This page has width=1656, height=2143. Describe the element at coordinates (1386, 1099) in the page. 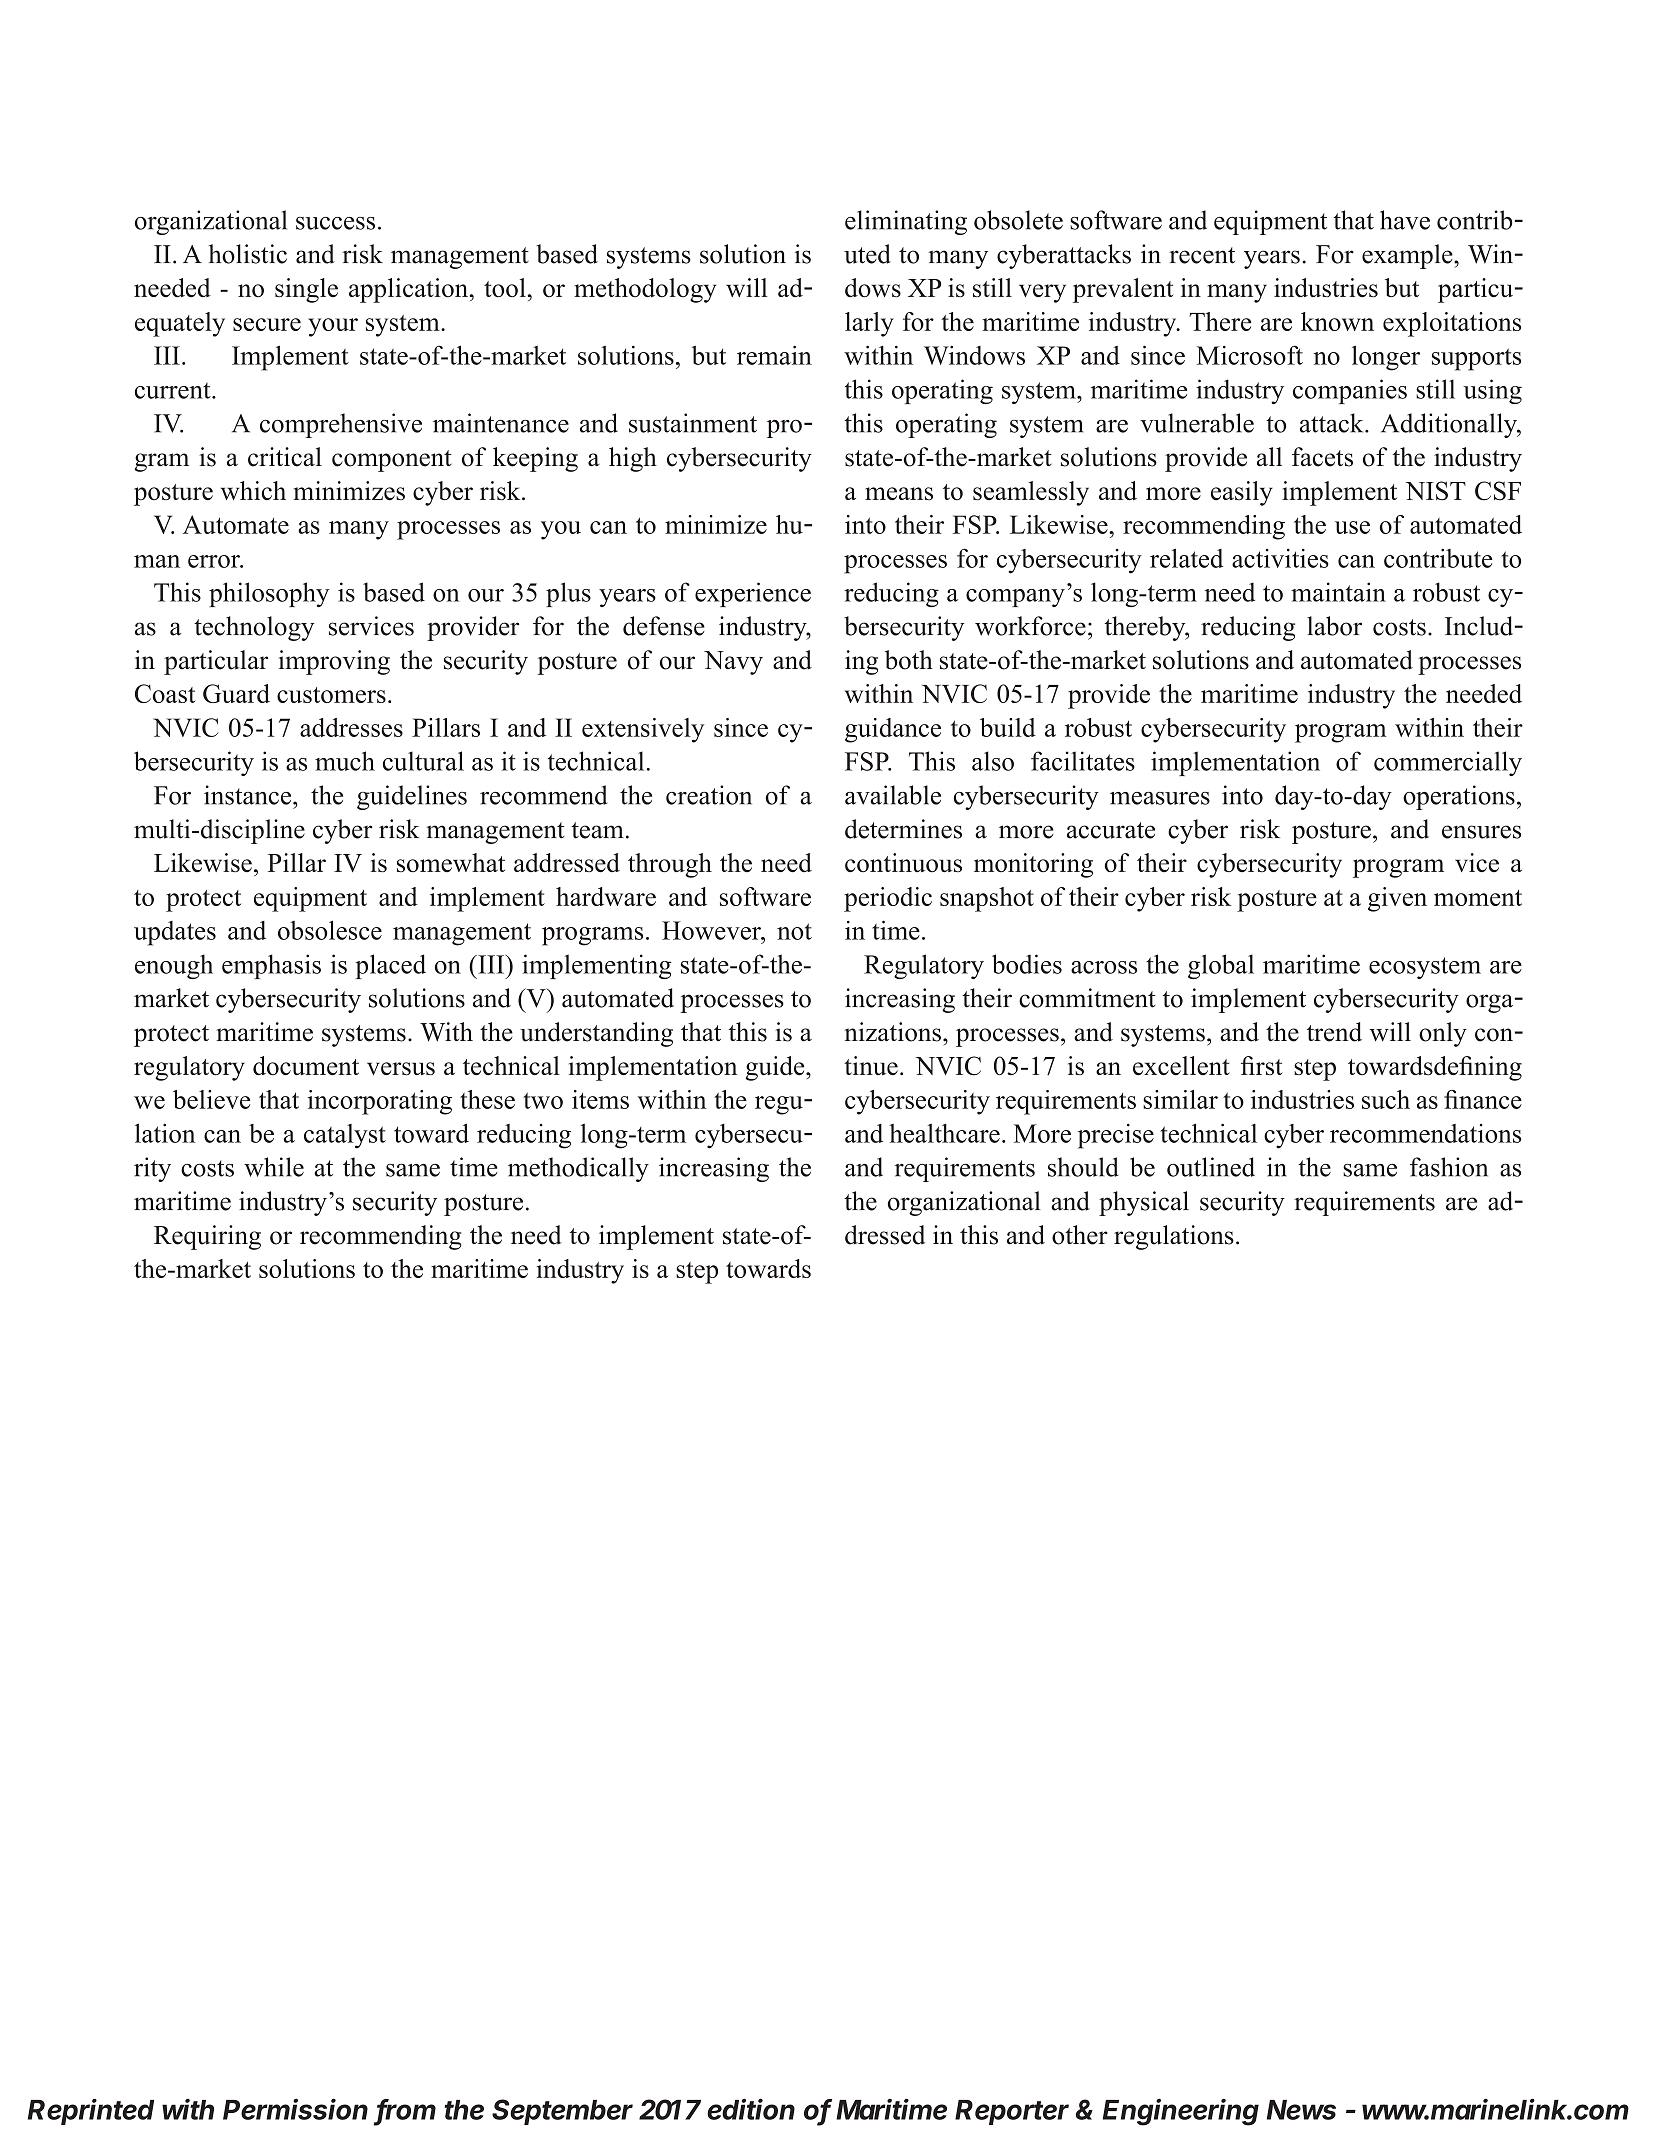

I see `such` at that location.
